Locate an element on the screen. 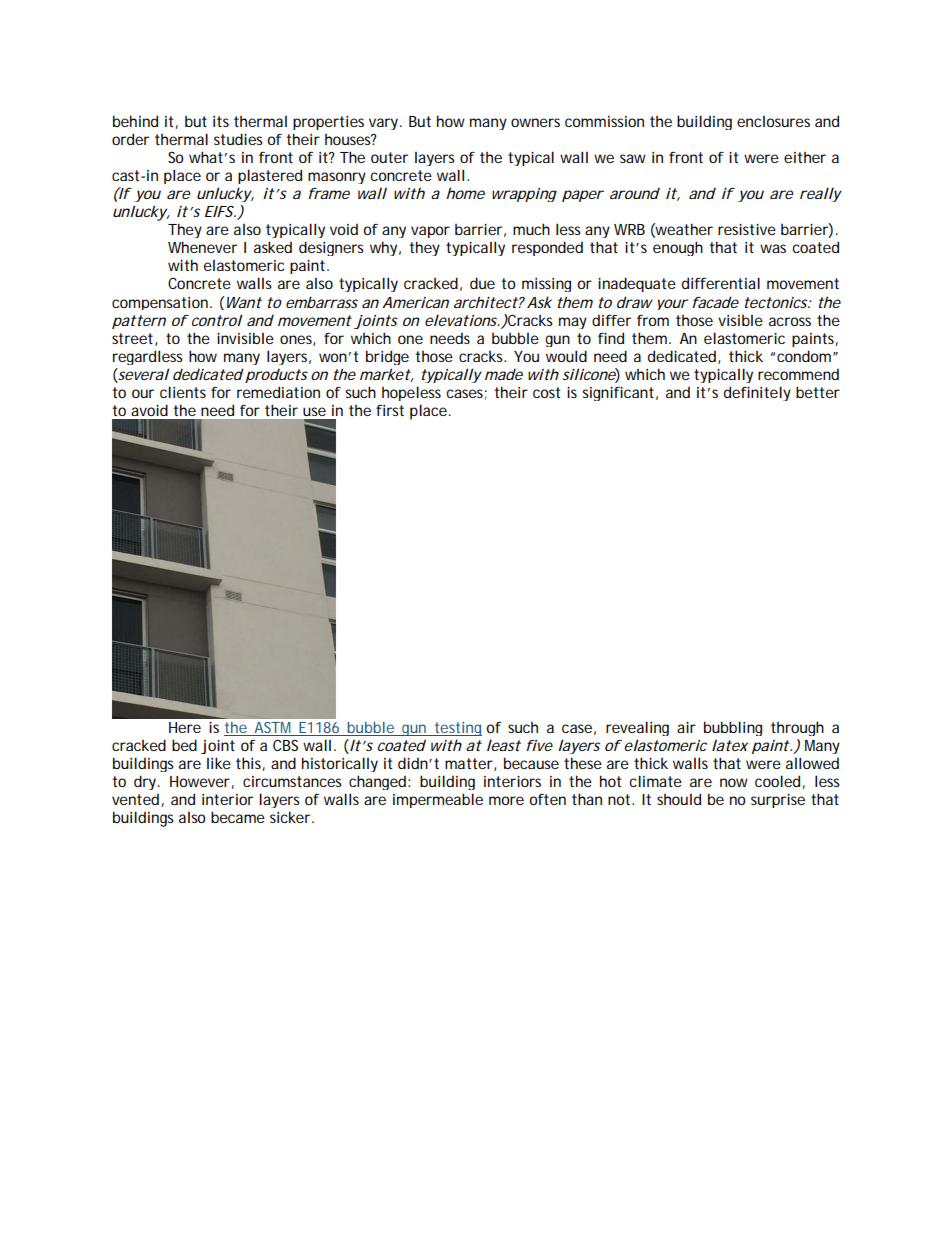 This screenshot has width=952, height=1233. compensation is located at coordinates (161, 303).
